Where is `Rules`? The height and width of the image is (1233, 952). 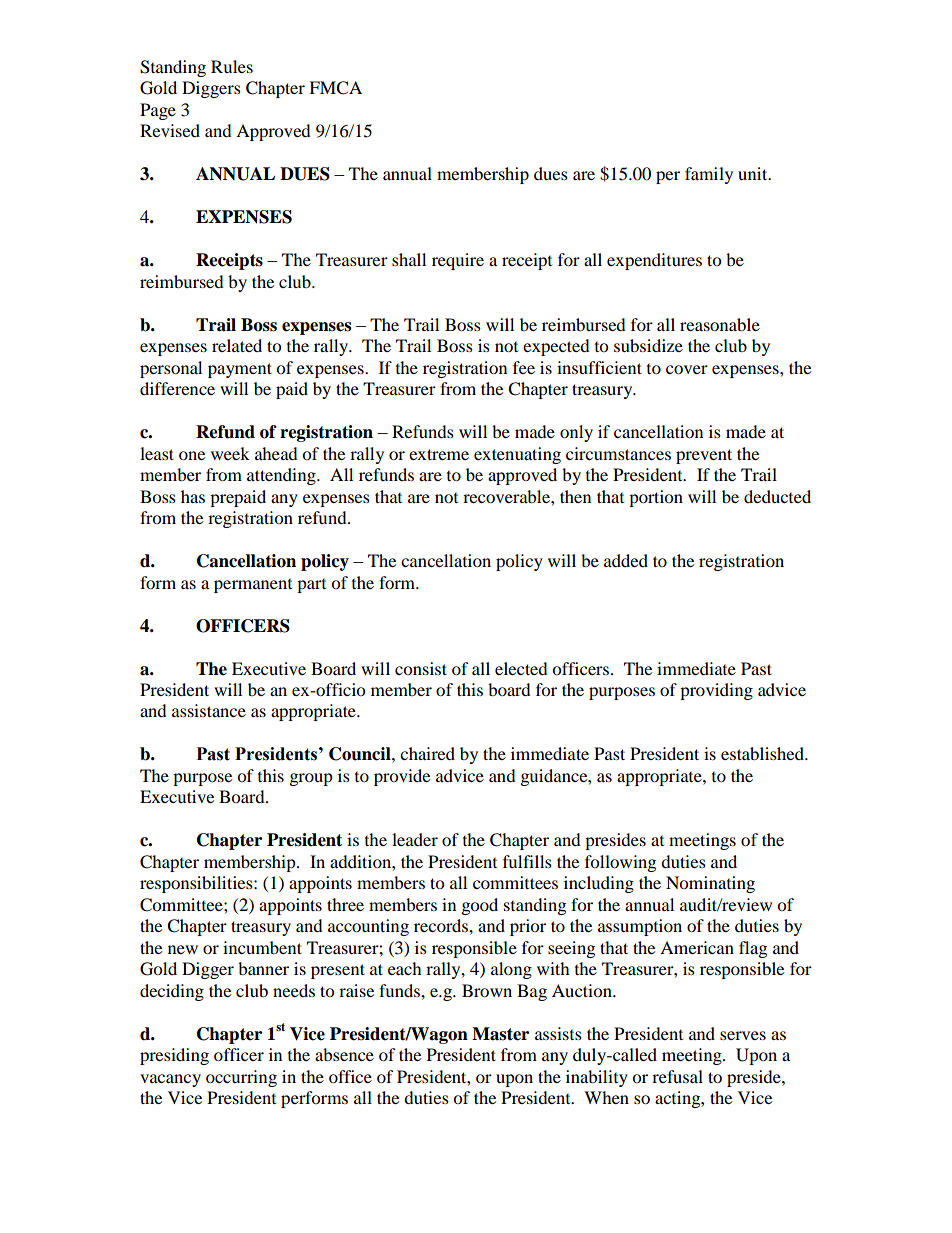 Rules is located at coordinates (232, 66).
